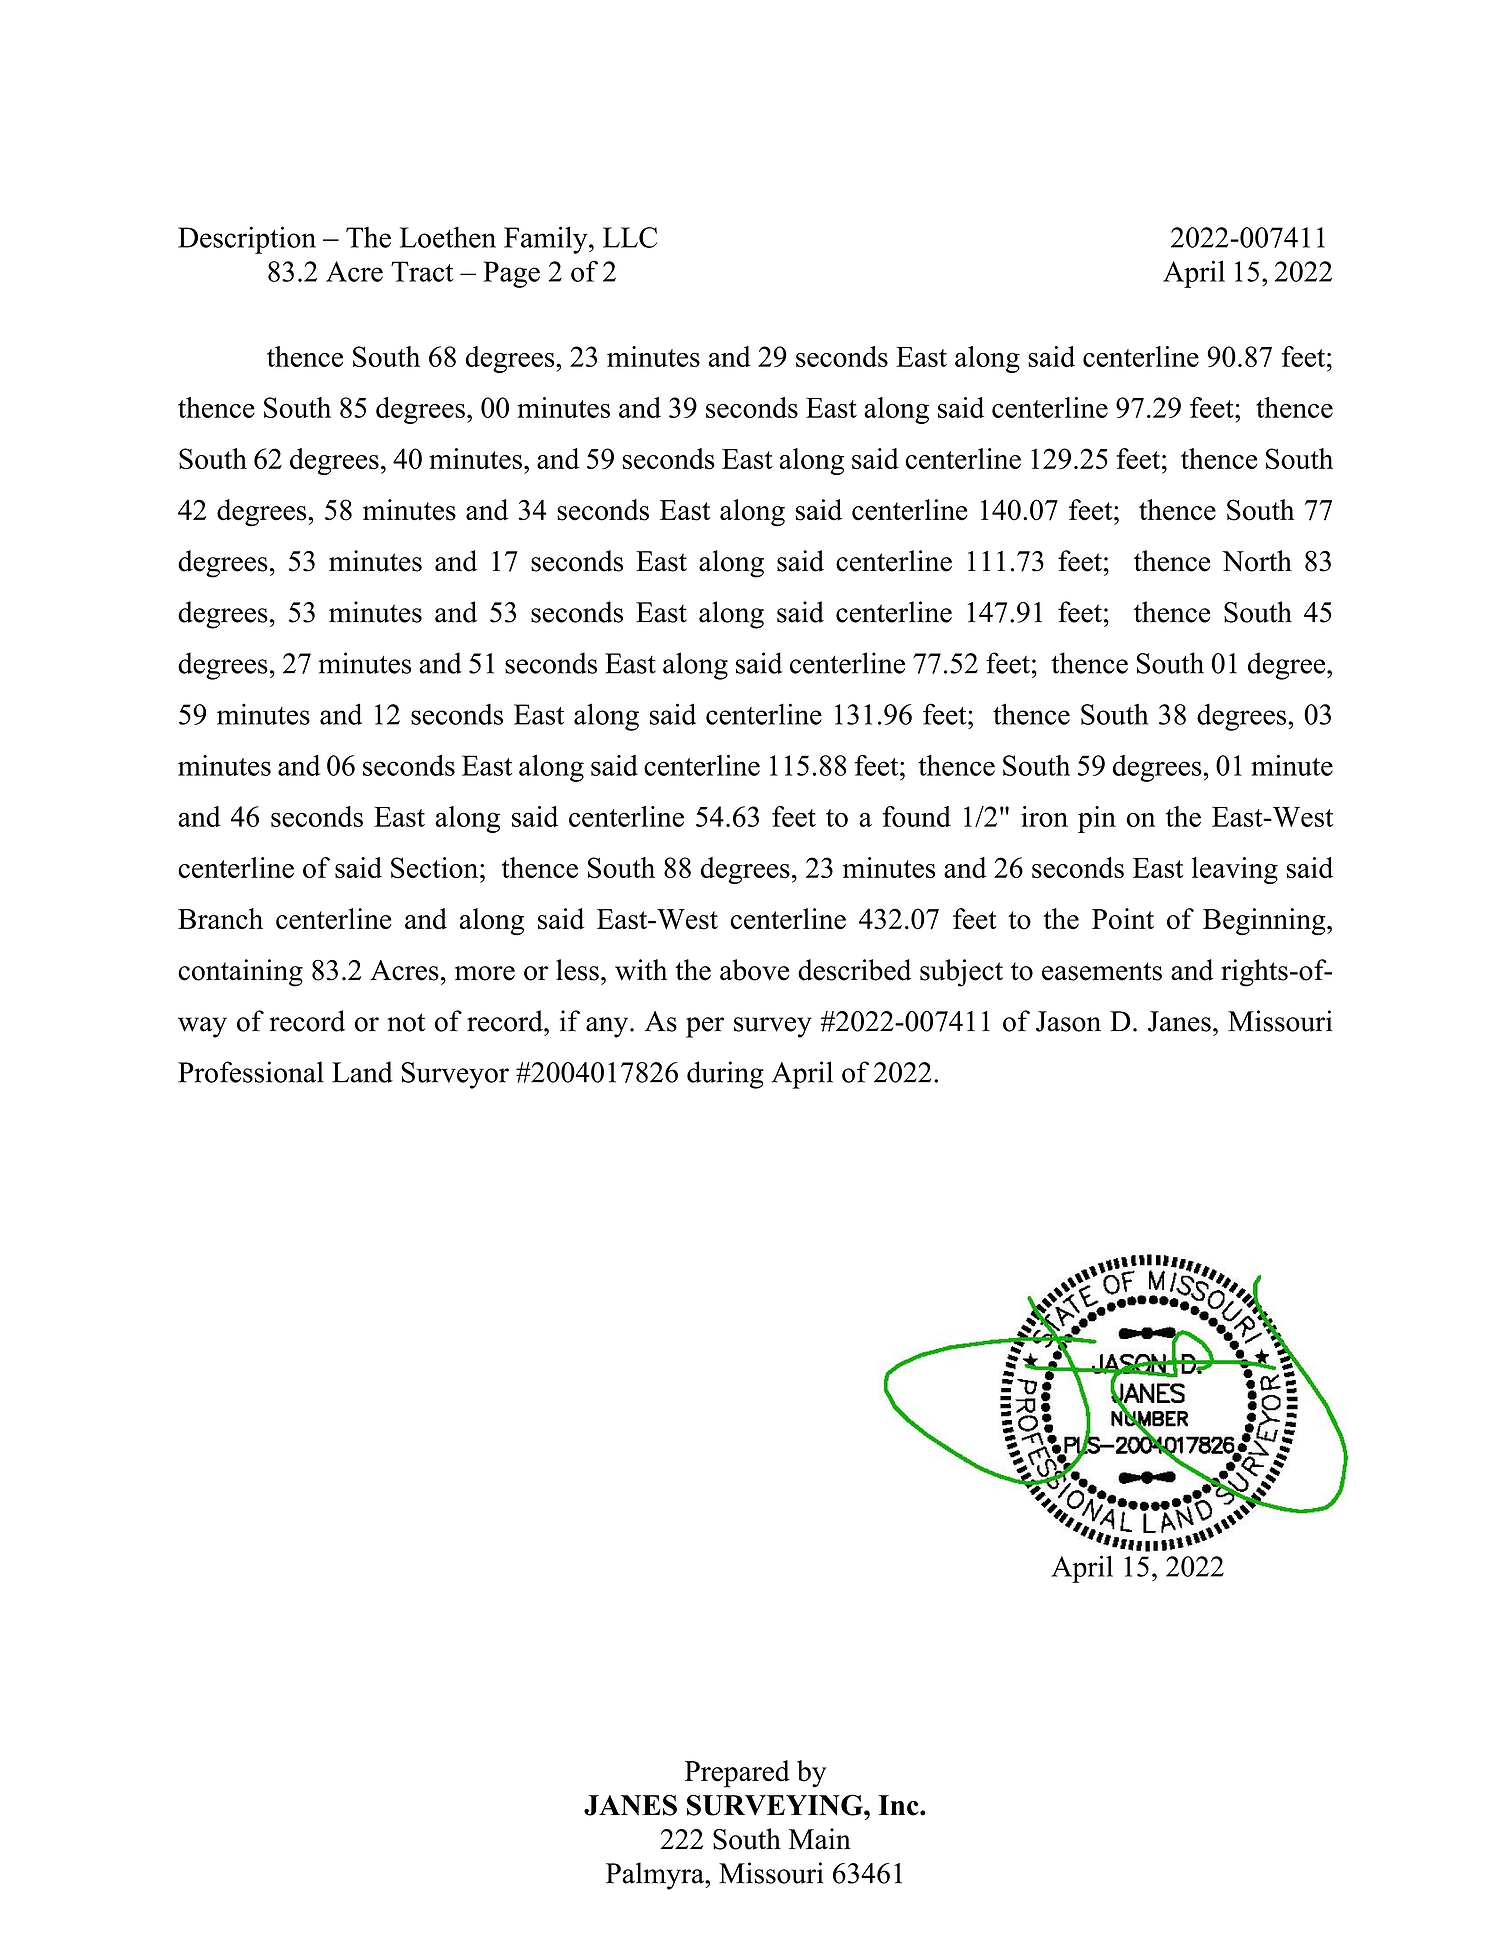  Describe the element at coordinates (656, 1876) in the image. I see `Palmyra` at that location.
